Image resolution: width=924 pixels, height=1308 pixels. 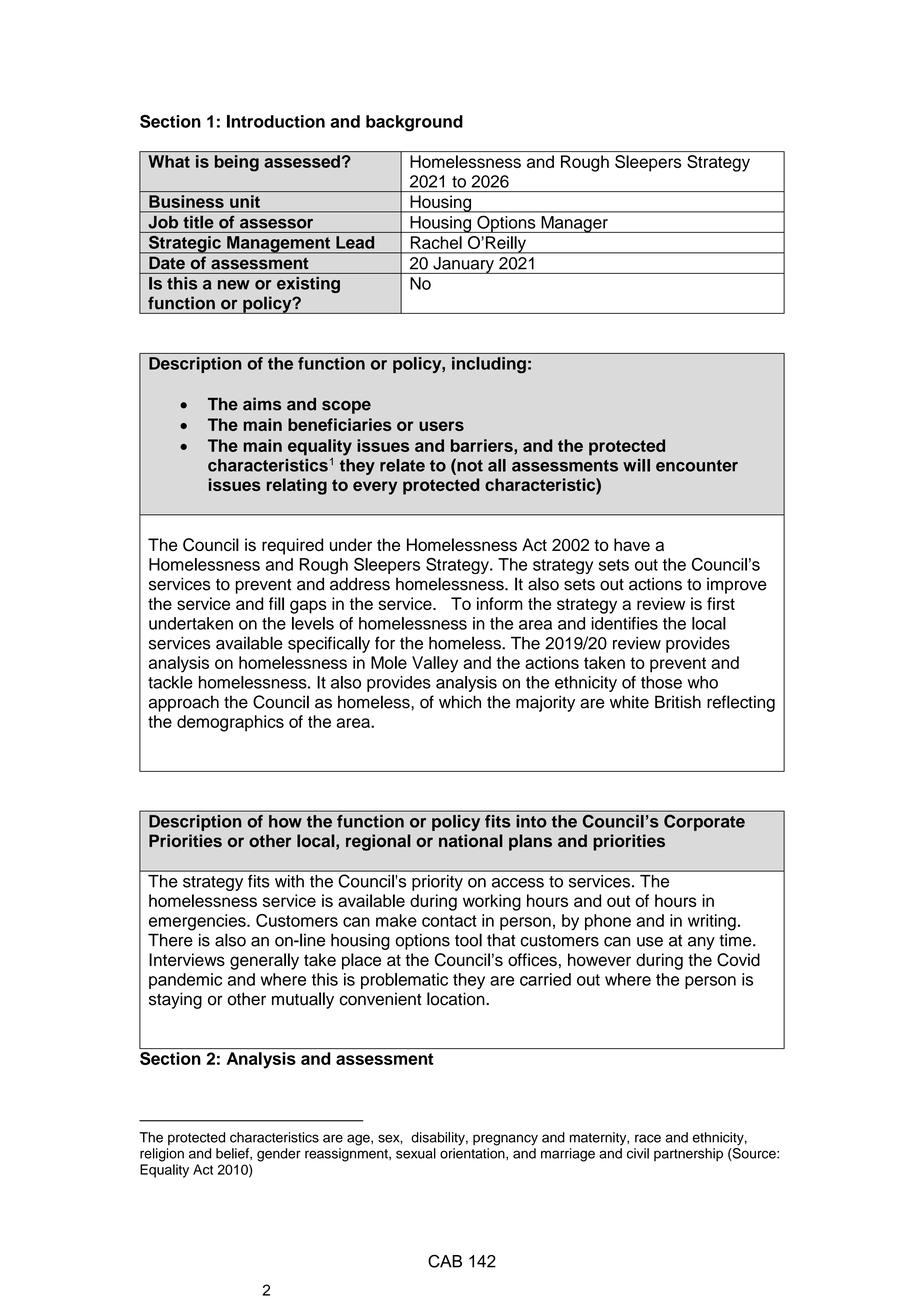 I want to click on partnership, so click(x=688, y=1154).
